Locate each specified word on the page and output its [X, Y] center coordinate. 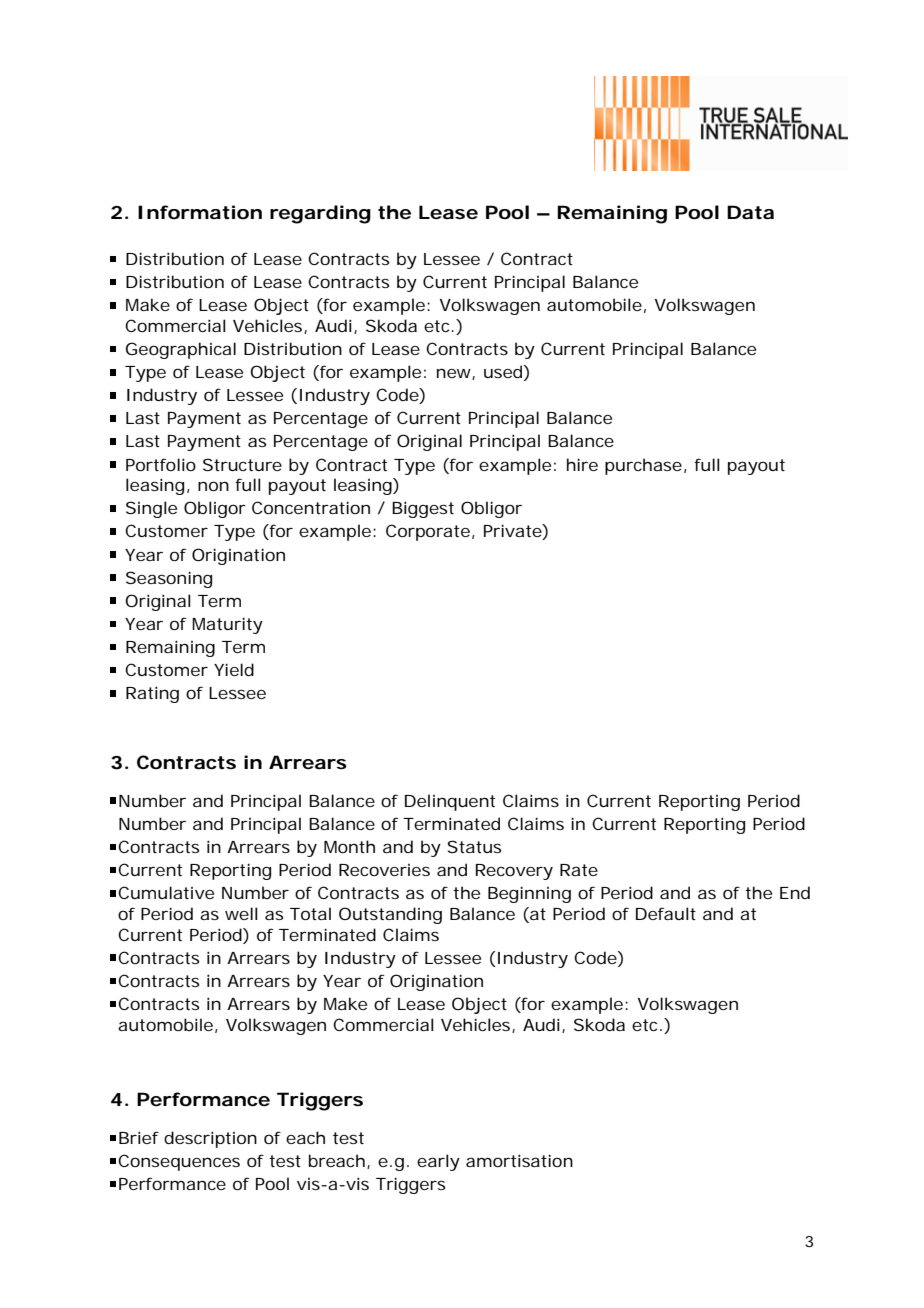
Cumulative [166, 892]
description [210, 1139]
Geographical [181, 350]
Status [474, 846]
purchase [643, 466]
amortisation [519, 1160]
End [795, 892]
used [503, 371]
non [213, 486]
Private [513, 532]
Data [750, 212]
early [438, 1162]
